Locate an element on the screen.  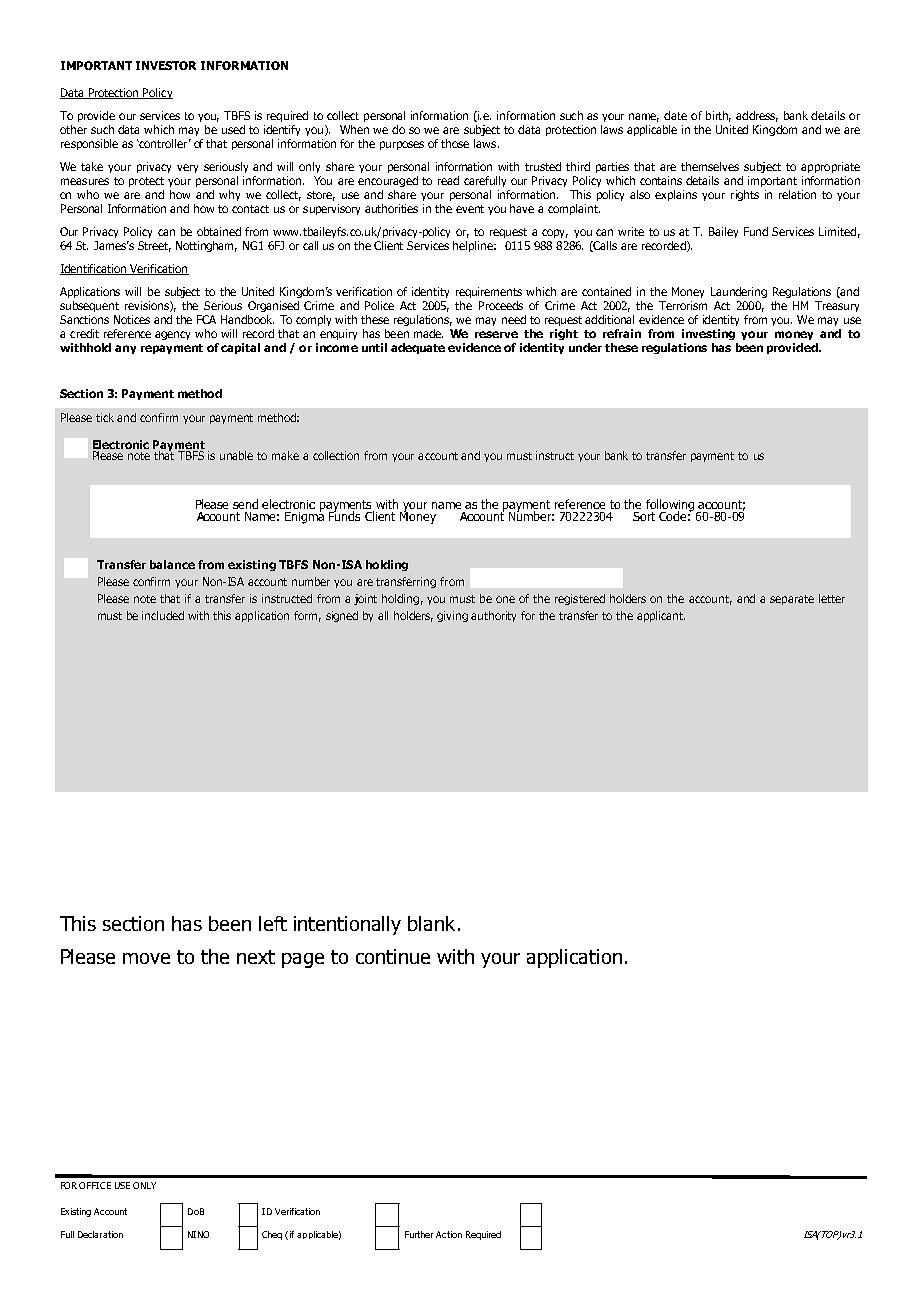
Action is located at coordinates (449, 1234).
